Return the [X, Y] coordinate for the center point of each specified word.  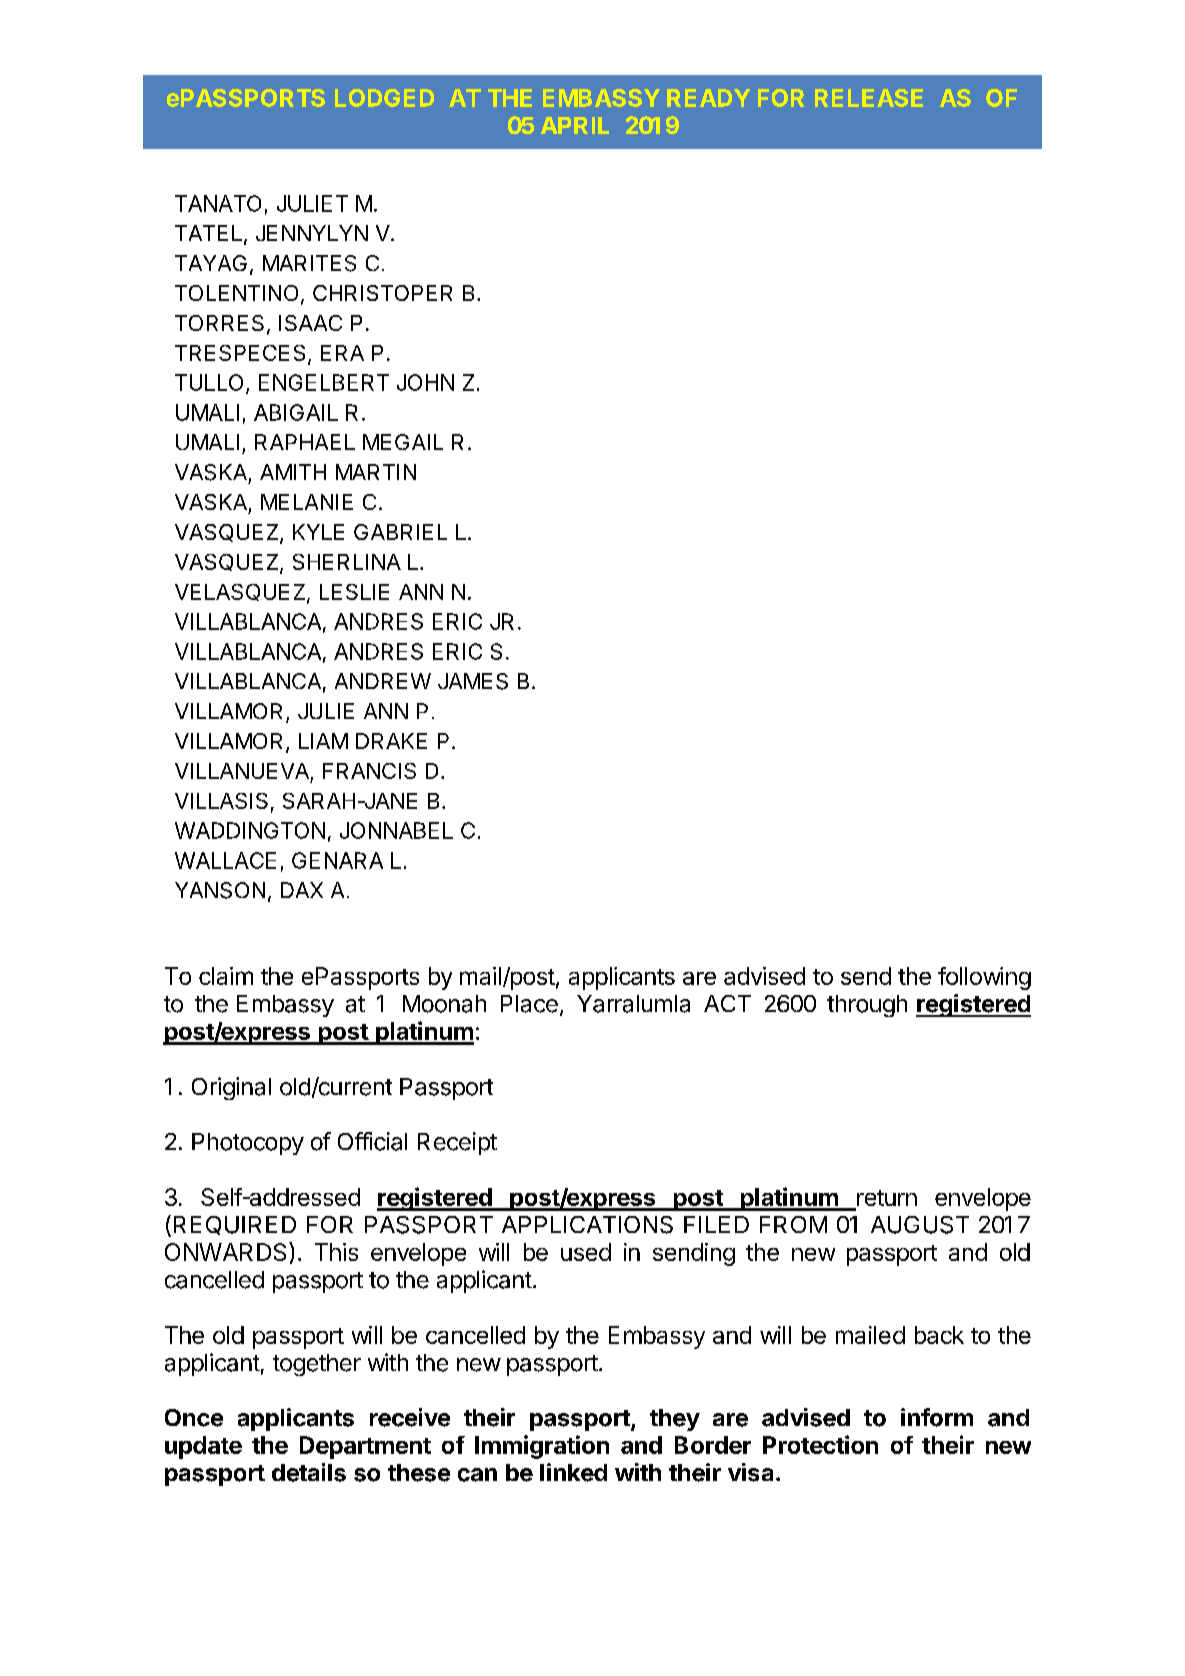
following [984, 978]
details [309, 1472]
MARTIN [376, 472]
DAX [302, 890]
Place [529, 1004]
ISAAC [310, 323]
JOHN [425, 382]
